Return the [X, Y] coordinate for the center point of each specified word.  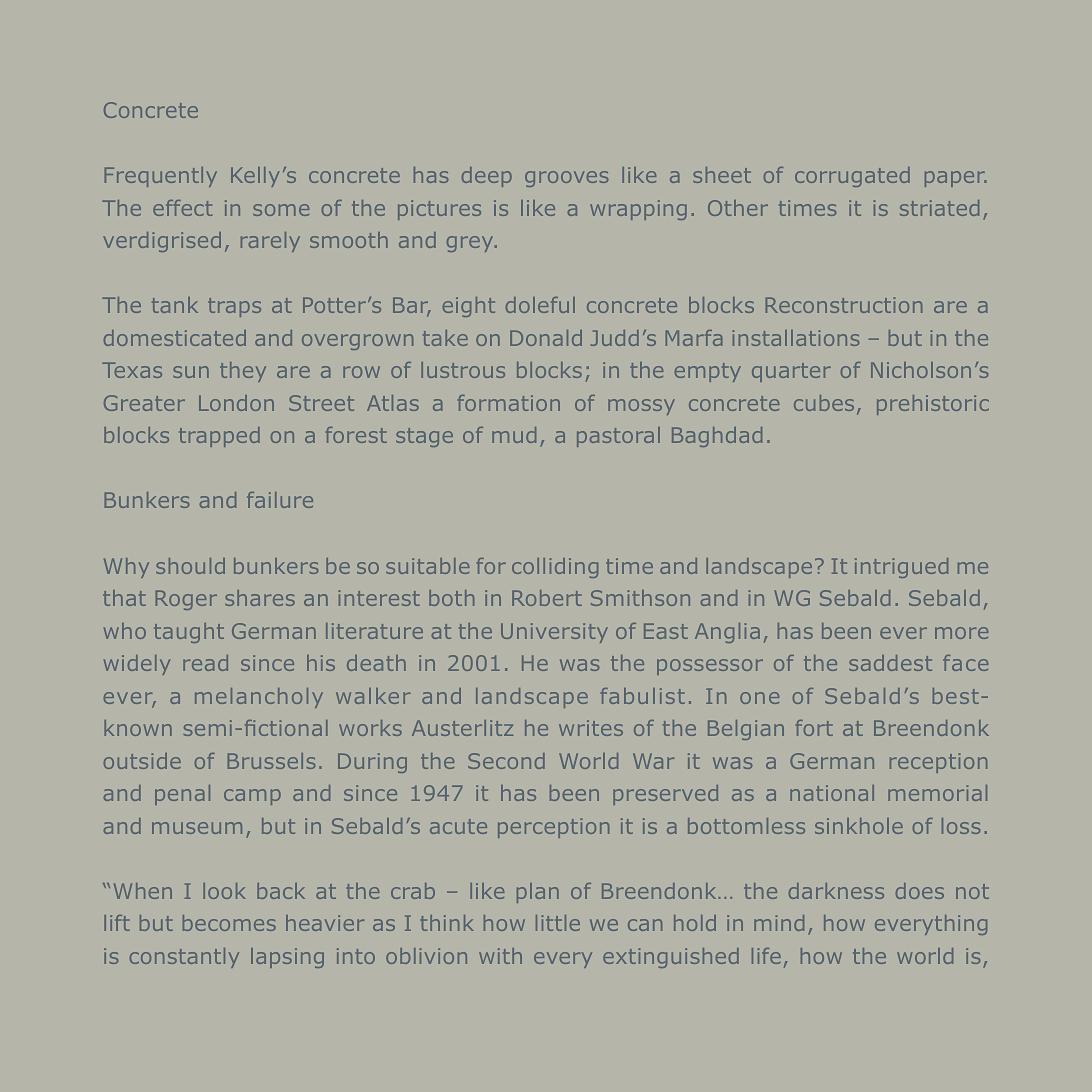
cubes [824, 403]
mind [779, 923]
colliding [555, 568]
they [243, 372]
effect [182, 208]
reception [938, 763]
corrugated [852, 177]
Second [506, 761]
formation [508, 403]
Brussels [271, 761]
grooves [566, 179]
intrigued [901, 568]
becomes [229, 923]
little [558, 923]
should [190, 566]
